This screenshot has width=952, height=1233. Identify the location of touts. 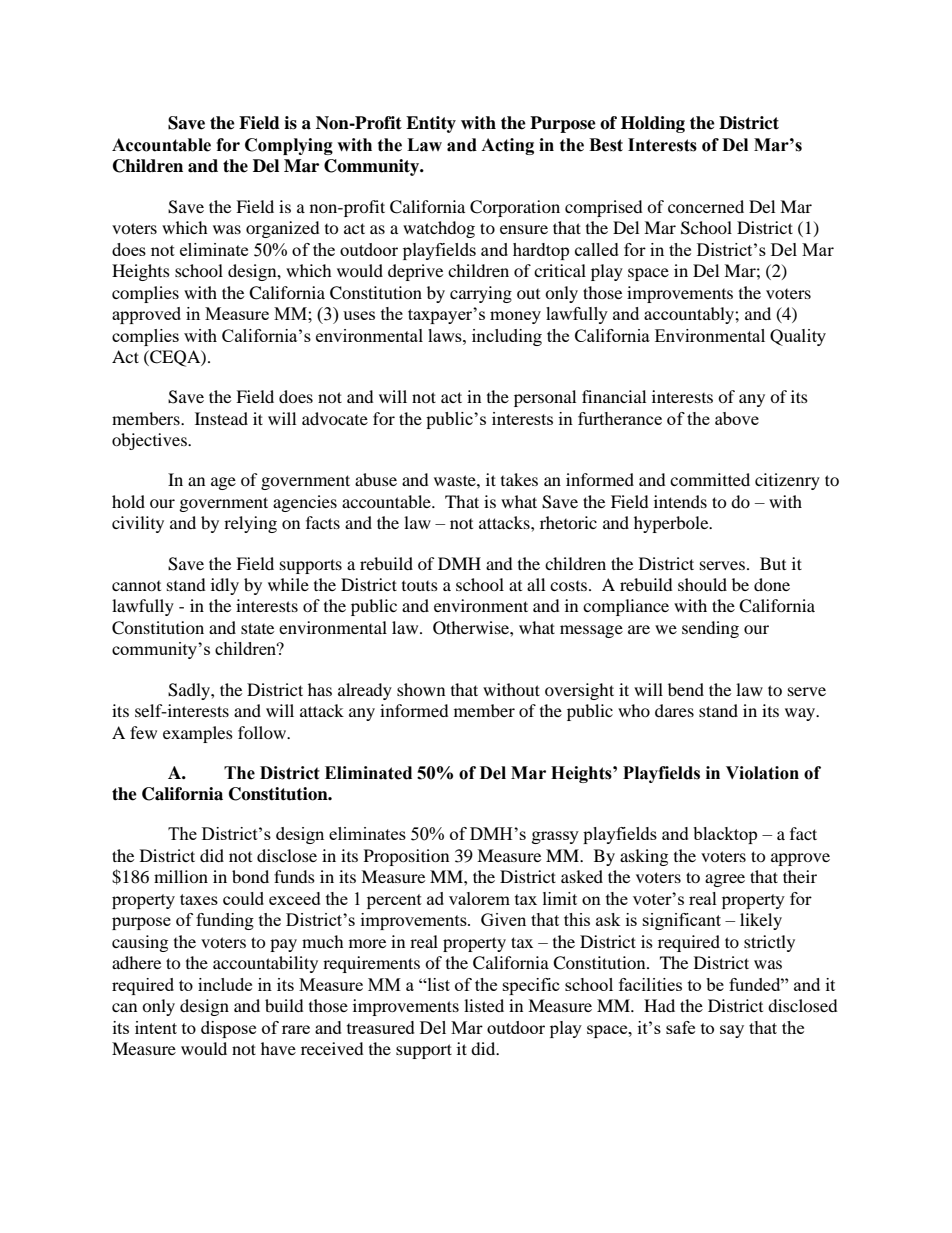
(420, 586).
